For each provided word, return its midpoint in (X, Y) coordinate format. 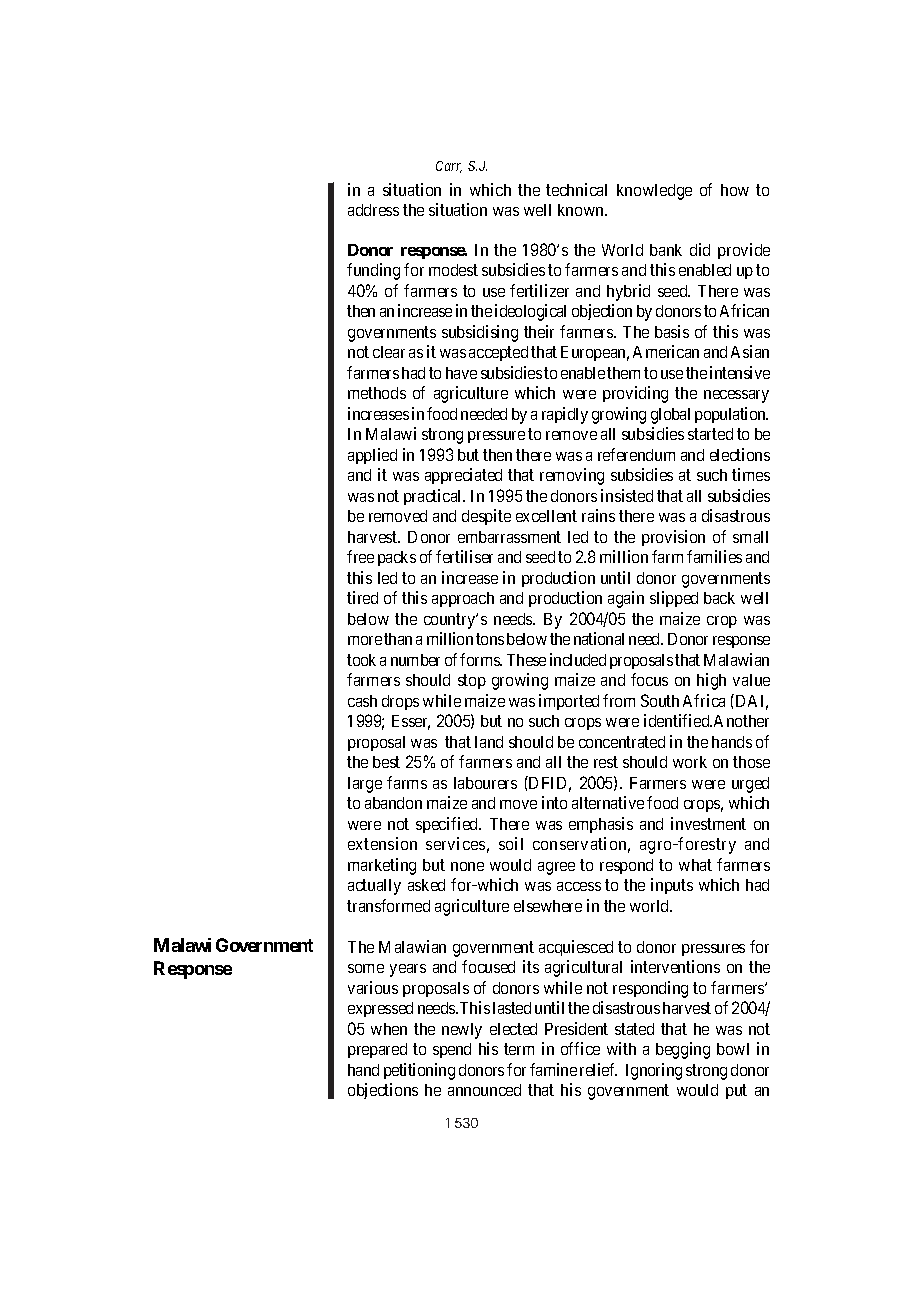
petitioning (419, 1071)
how (735, 190)
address (373, 210)
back (719, 598)
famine (553, 1069)
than (398, 639)
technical (576, 189)
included (578, 659)
